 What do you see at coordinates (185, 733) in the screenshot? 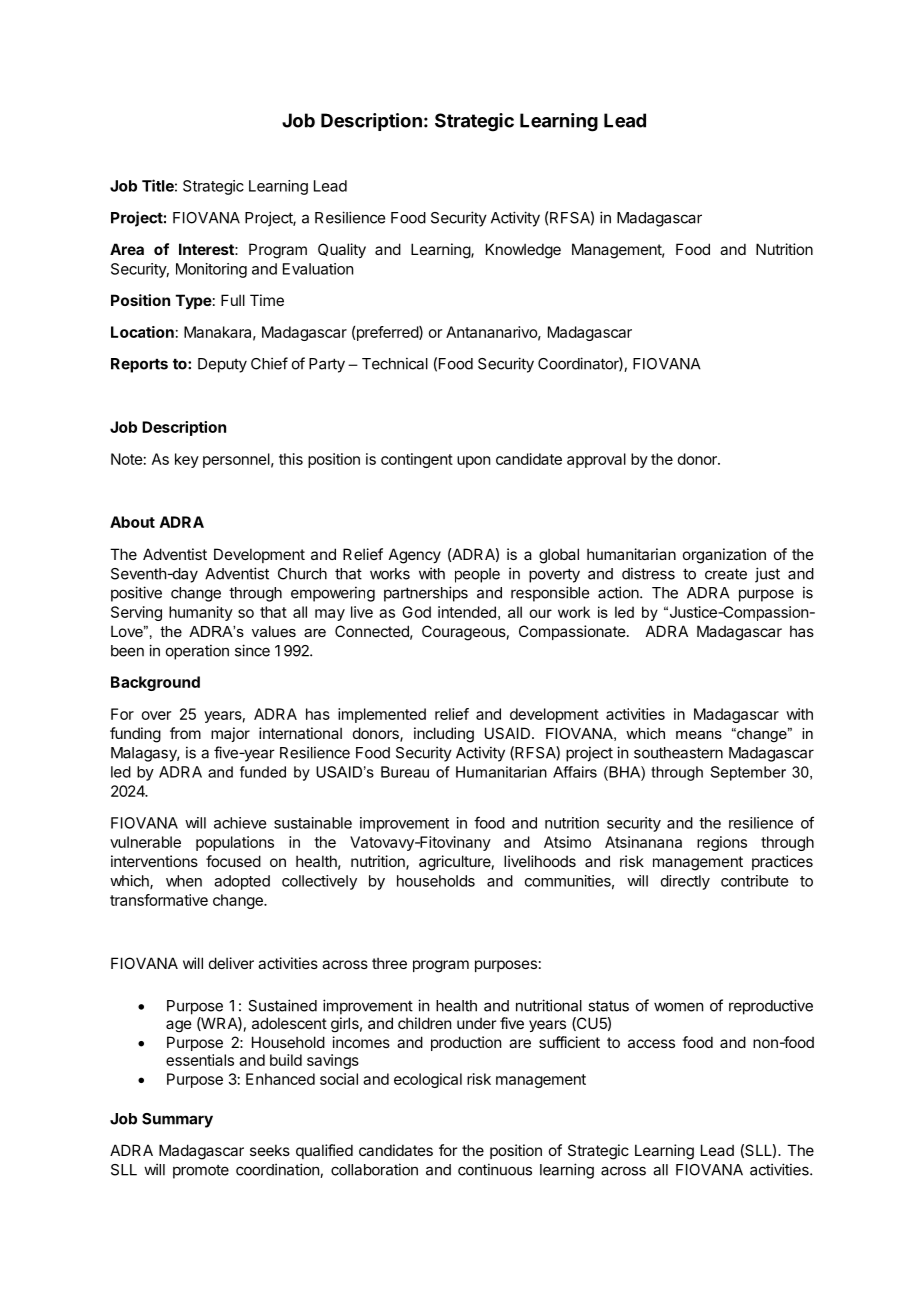
I see `from` at bounding box center [185, 733].
